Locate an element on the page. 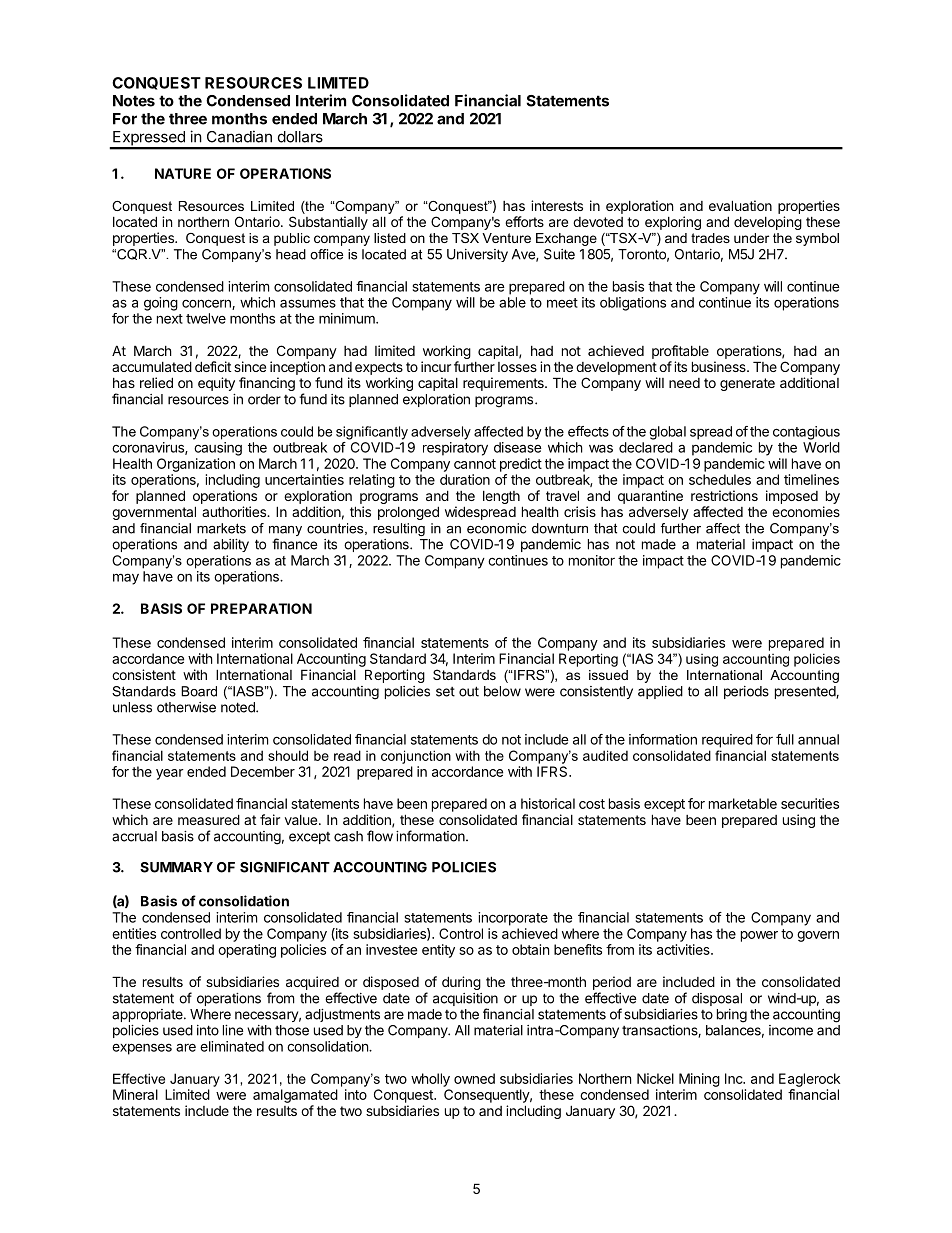 The image size is (952, 1233). evaluation is located at coordinates (740, 205).
